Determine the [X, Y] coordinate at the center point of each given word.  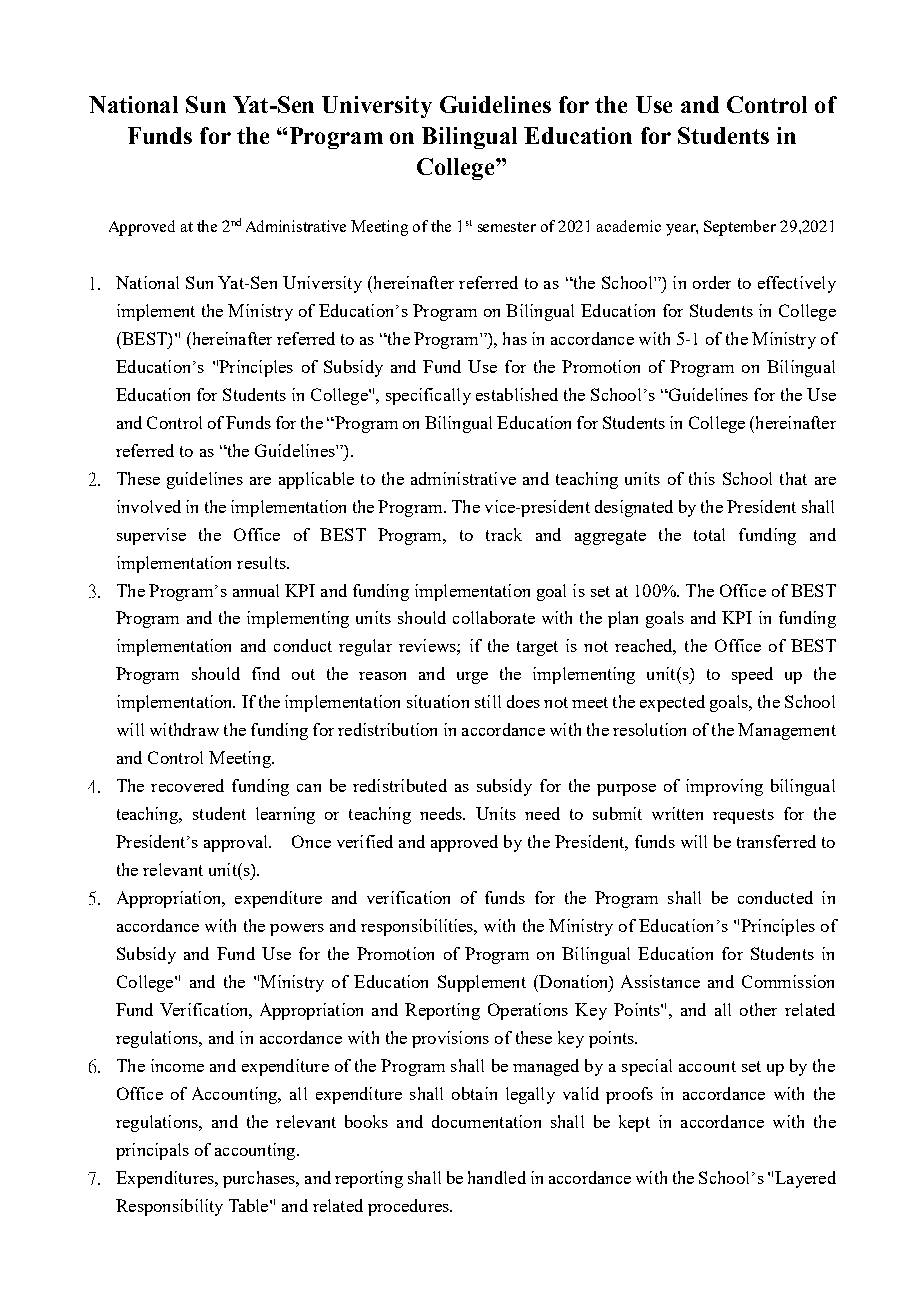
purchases [260, 1179]
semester [507, 227]
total [709, 534]
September [740, 228]
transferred [776, 841]
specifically [428, 396]
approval [237, 843]
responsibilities [418, 927]
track [504, 534]
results [262, 562]
